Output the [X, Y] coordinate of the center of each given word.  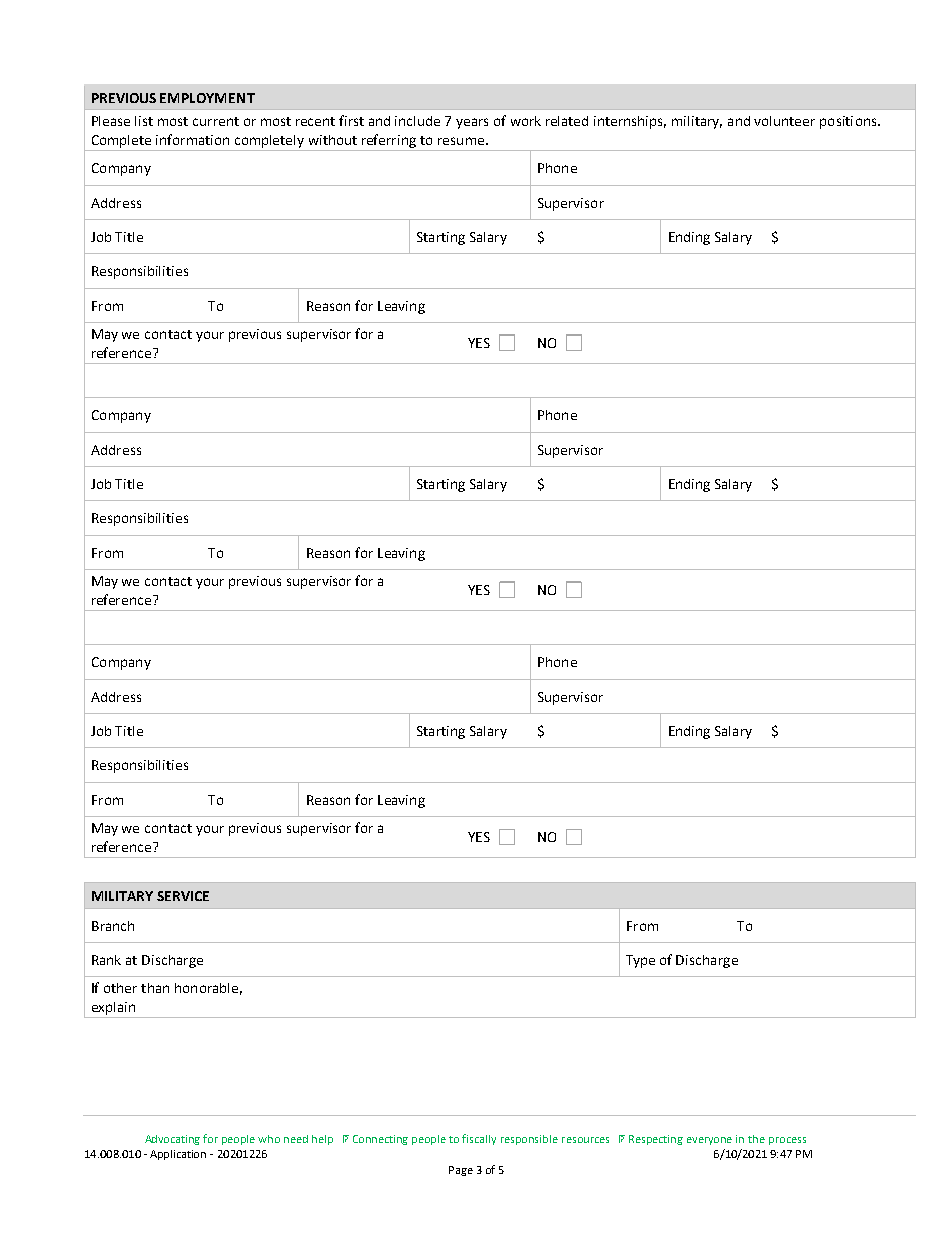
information [192, 139]
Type [640, 961]
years [472, 123]
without [333, 140]
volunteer [784, 121]
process [787, 1141]
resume [461, 141]
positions [849, 122]
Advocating [172, 1140]
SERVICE [183, 896]
